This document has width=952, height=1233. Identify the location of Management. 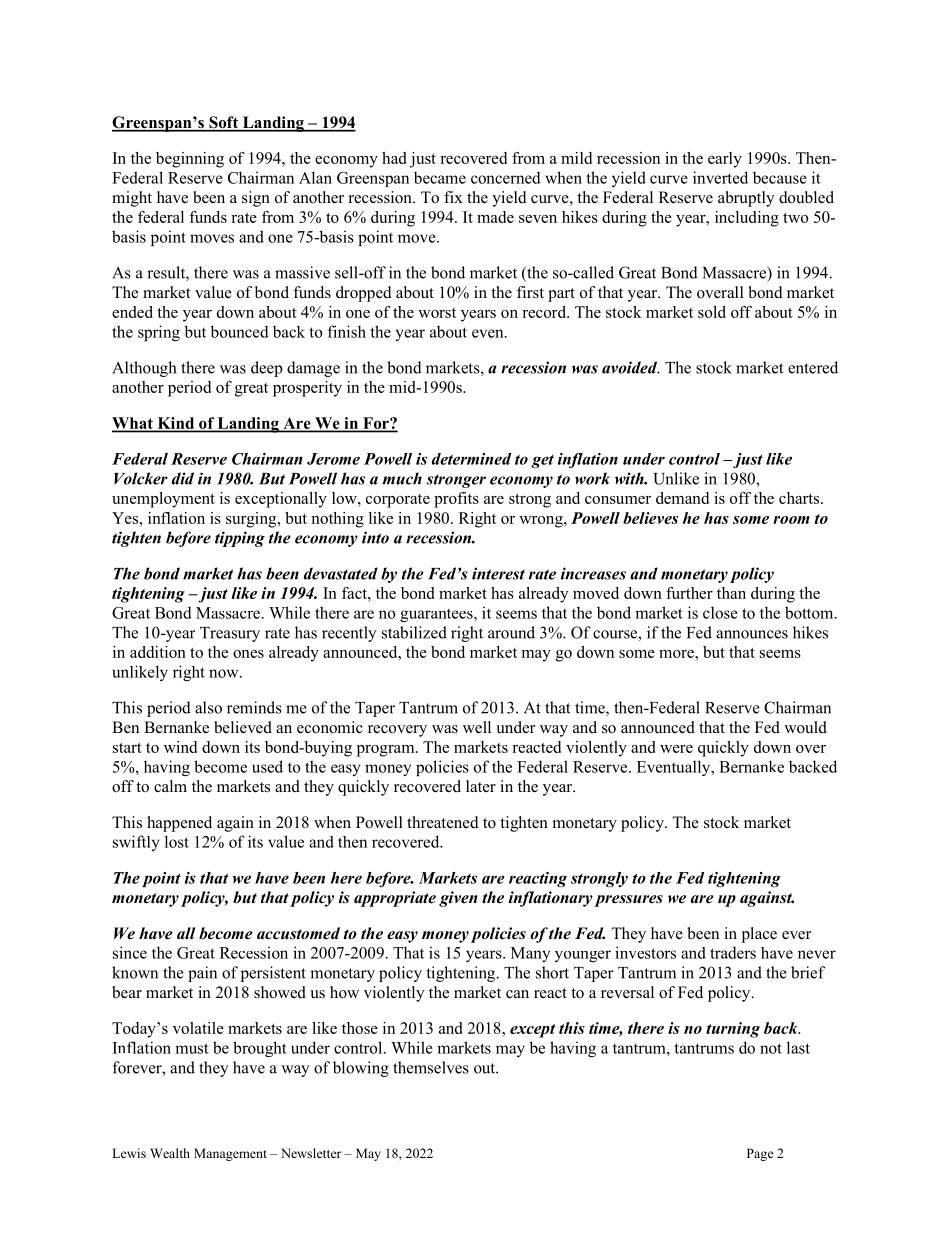
(230, 1154).
